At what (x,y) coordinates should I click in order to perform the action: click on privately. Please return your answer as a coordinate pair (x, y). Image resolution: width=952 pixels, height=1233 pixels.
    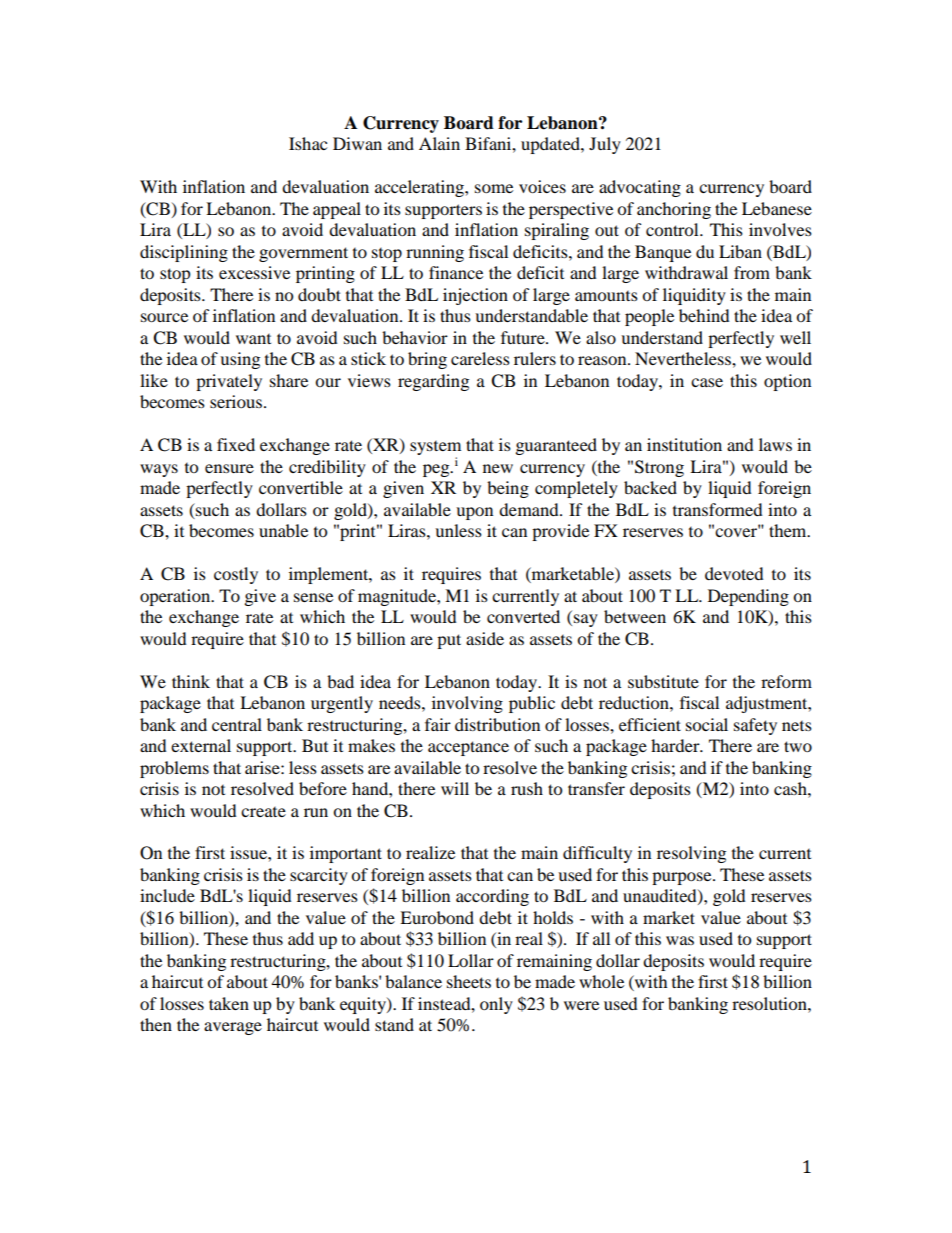
    Looking at the image, I should click on (229, 382).
